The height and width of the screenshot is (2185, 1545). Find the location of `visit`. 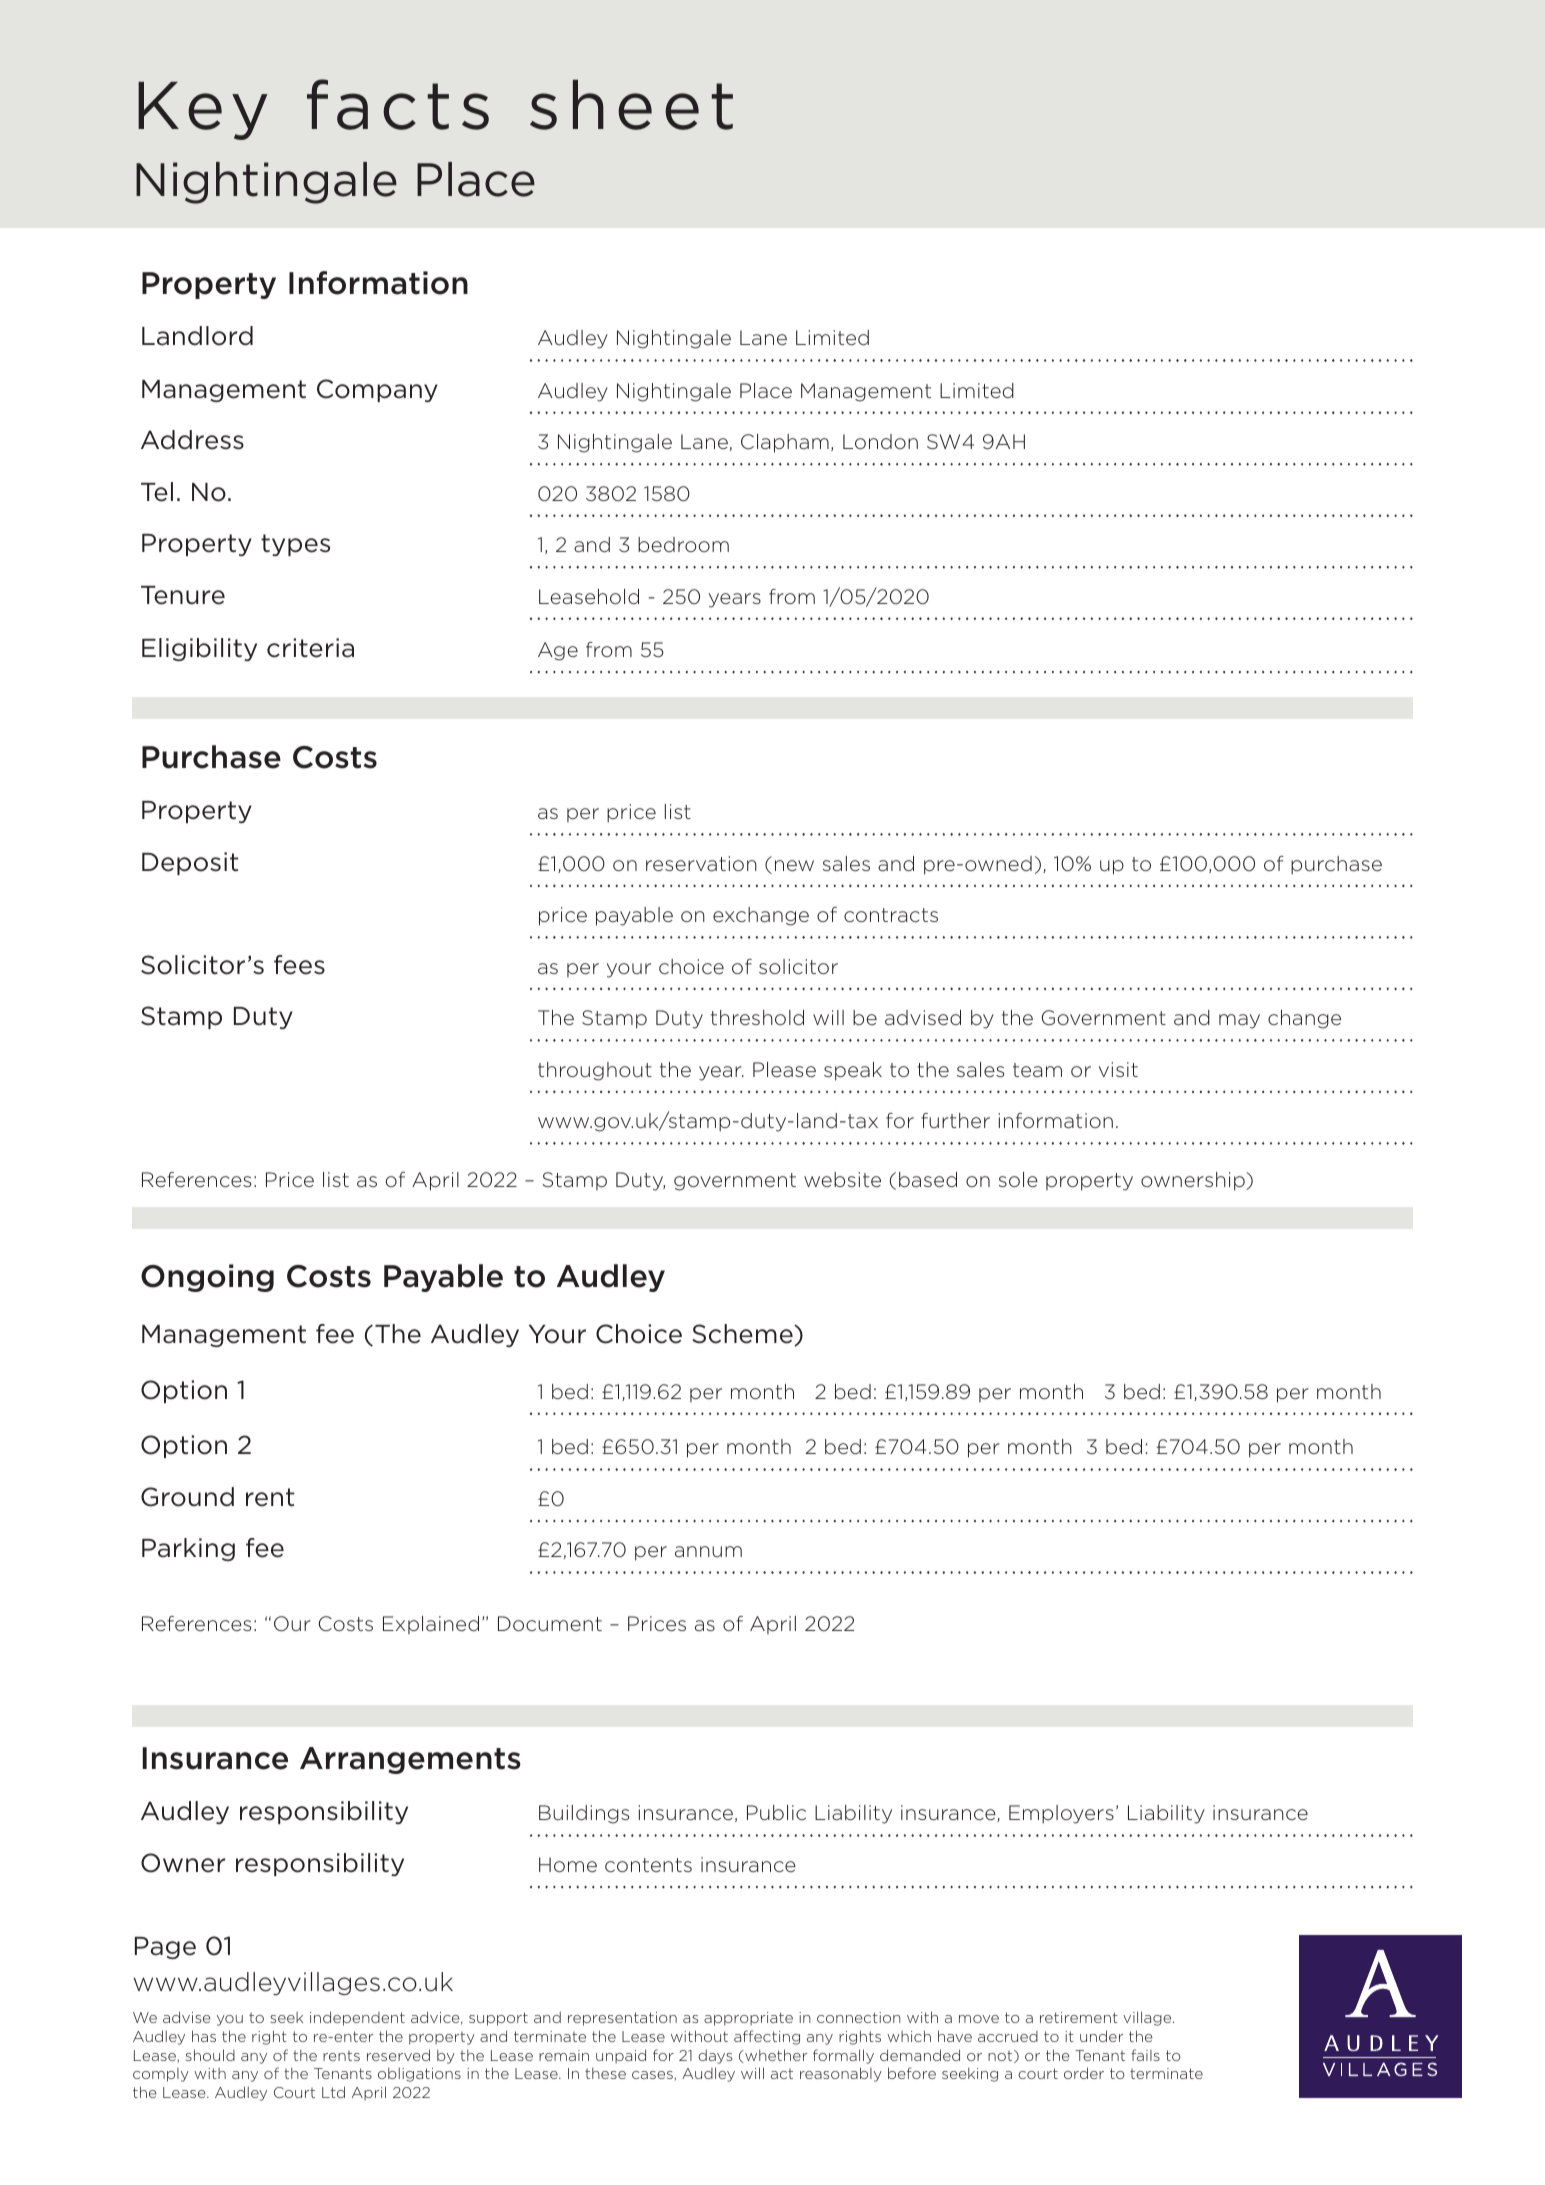

visit is located at coordinates (1118, 1069).
